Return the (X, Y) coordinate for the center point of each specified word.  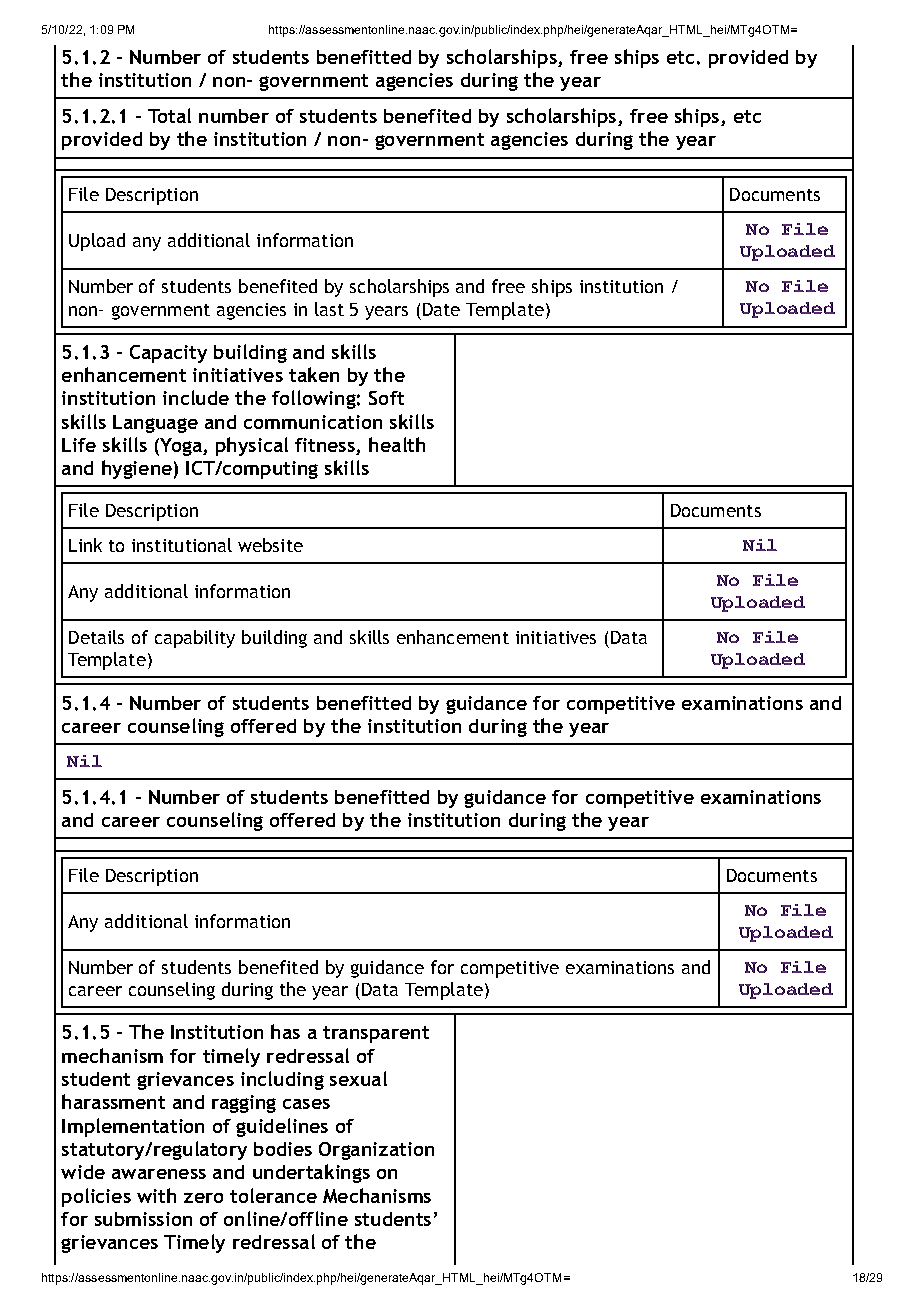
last (329, 309)
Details (96, 637)
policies (96, 1197)
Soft (386, 398)
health (397, 444)
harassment (113, 1101)
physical (252, 446)
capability (195, 639)
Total (169, 115)
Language (155, 424)
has (285, 1031)
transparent (376, 1034)
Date (441, 309)
